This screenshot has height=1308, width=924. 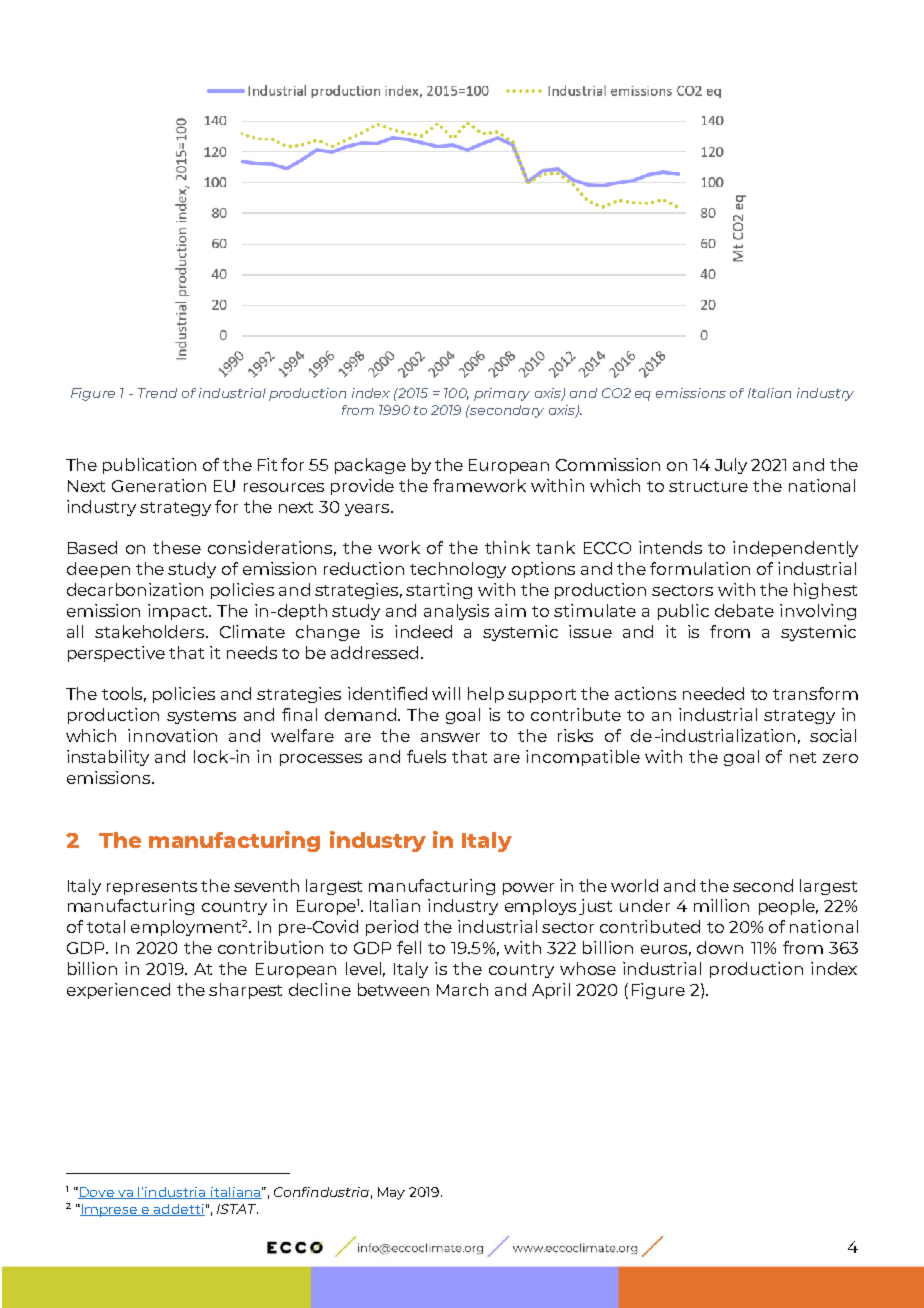 I want to click on Trend, so click(x=157, y=393).
